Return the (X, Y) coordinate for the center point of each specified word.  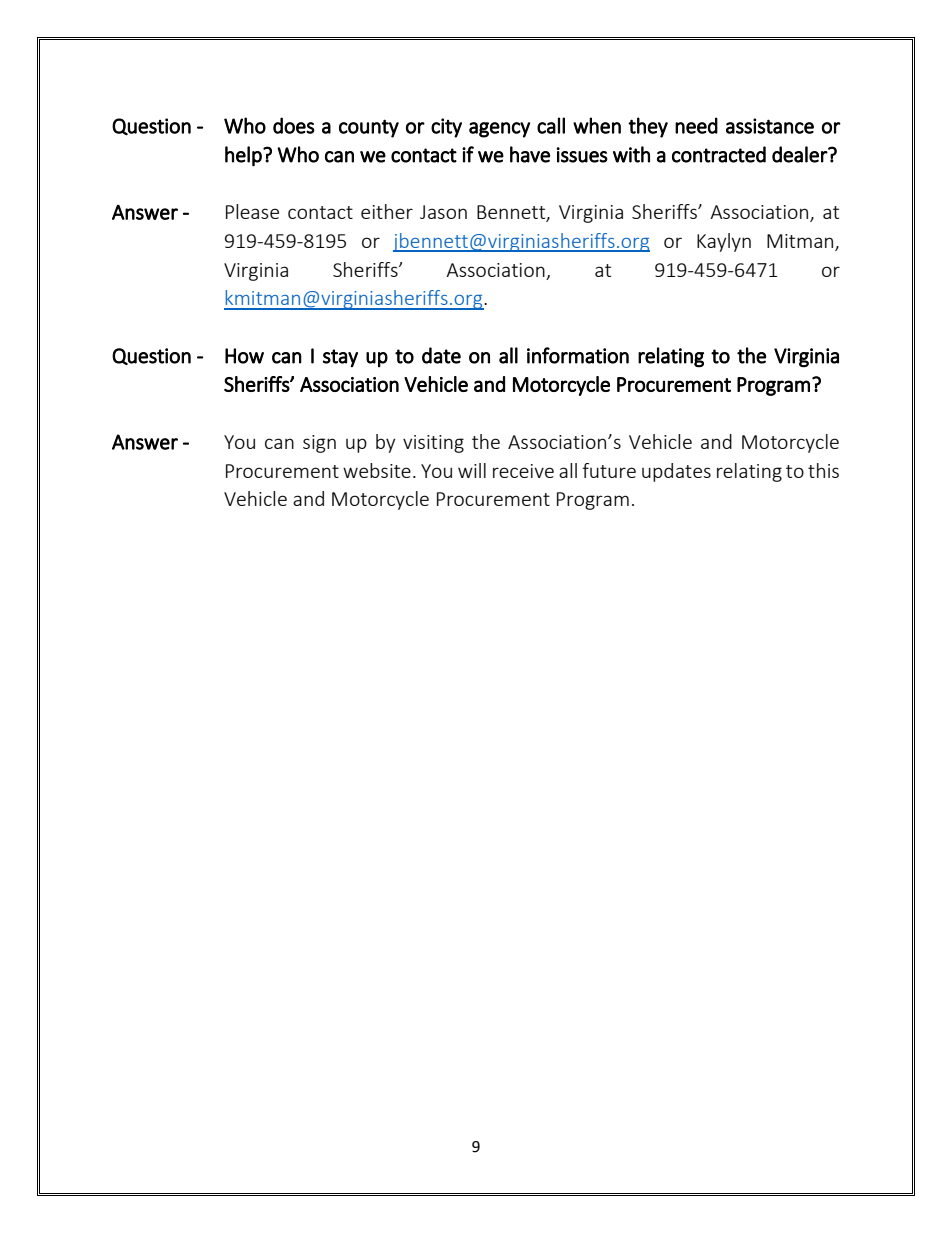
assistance (770, 126)
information (578, 355)
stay (340, 358)
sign (319, 444)
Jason (443, 212)
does (294, 125)
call (551, 125)
